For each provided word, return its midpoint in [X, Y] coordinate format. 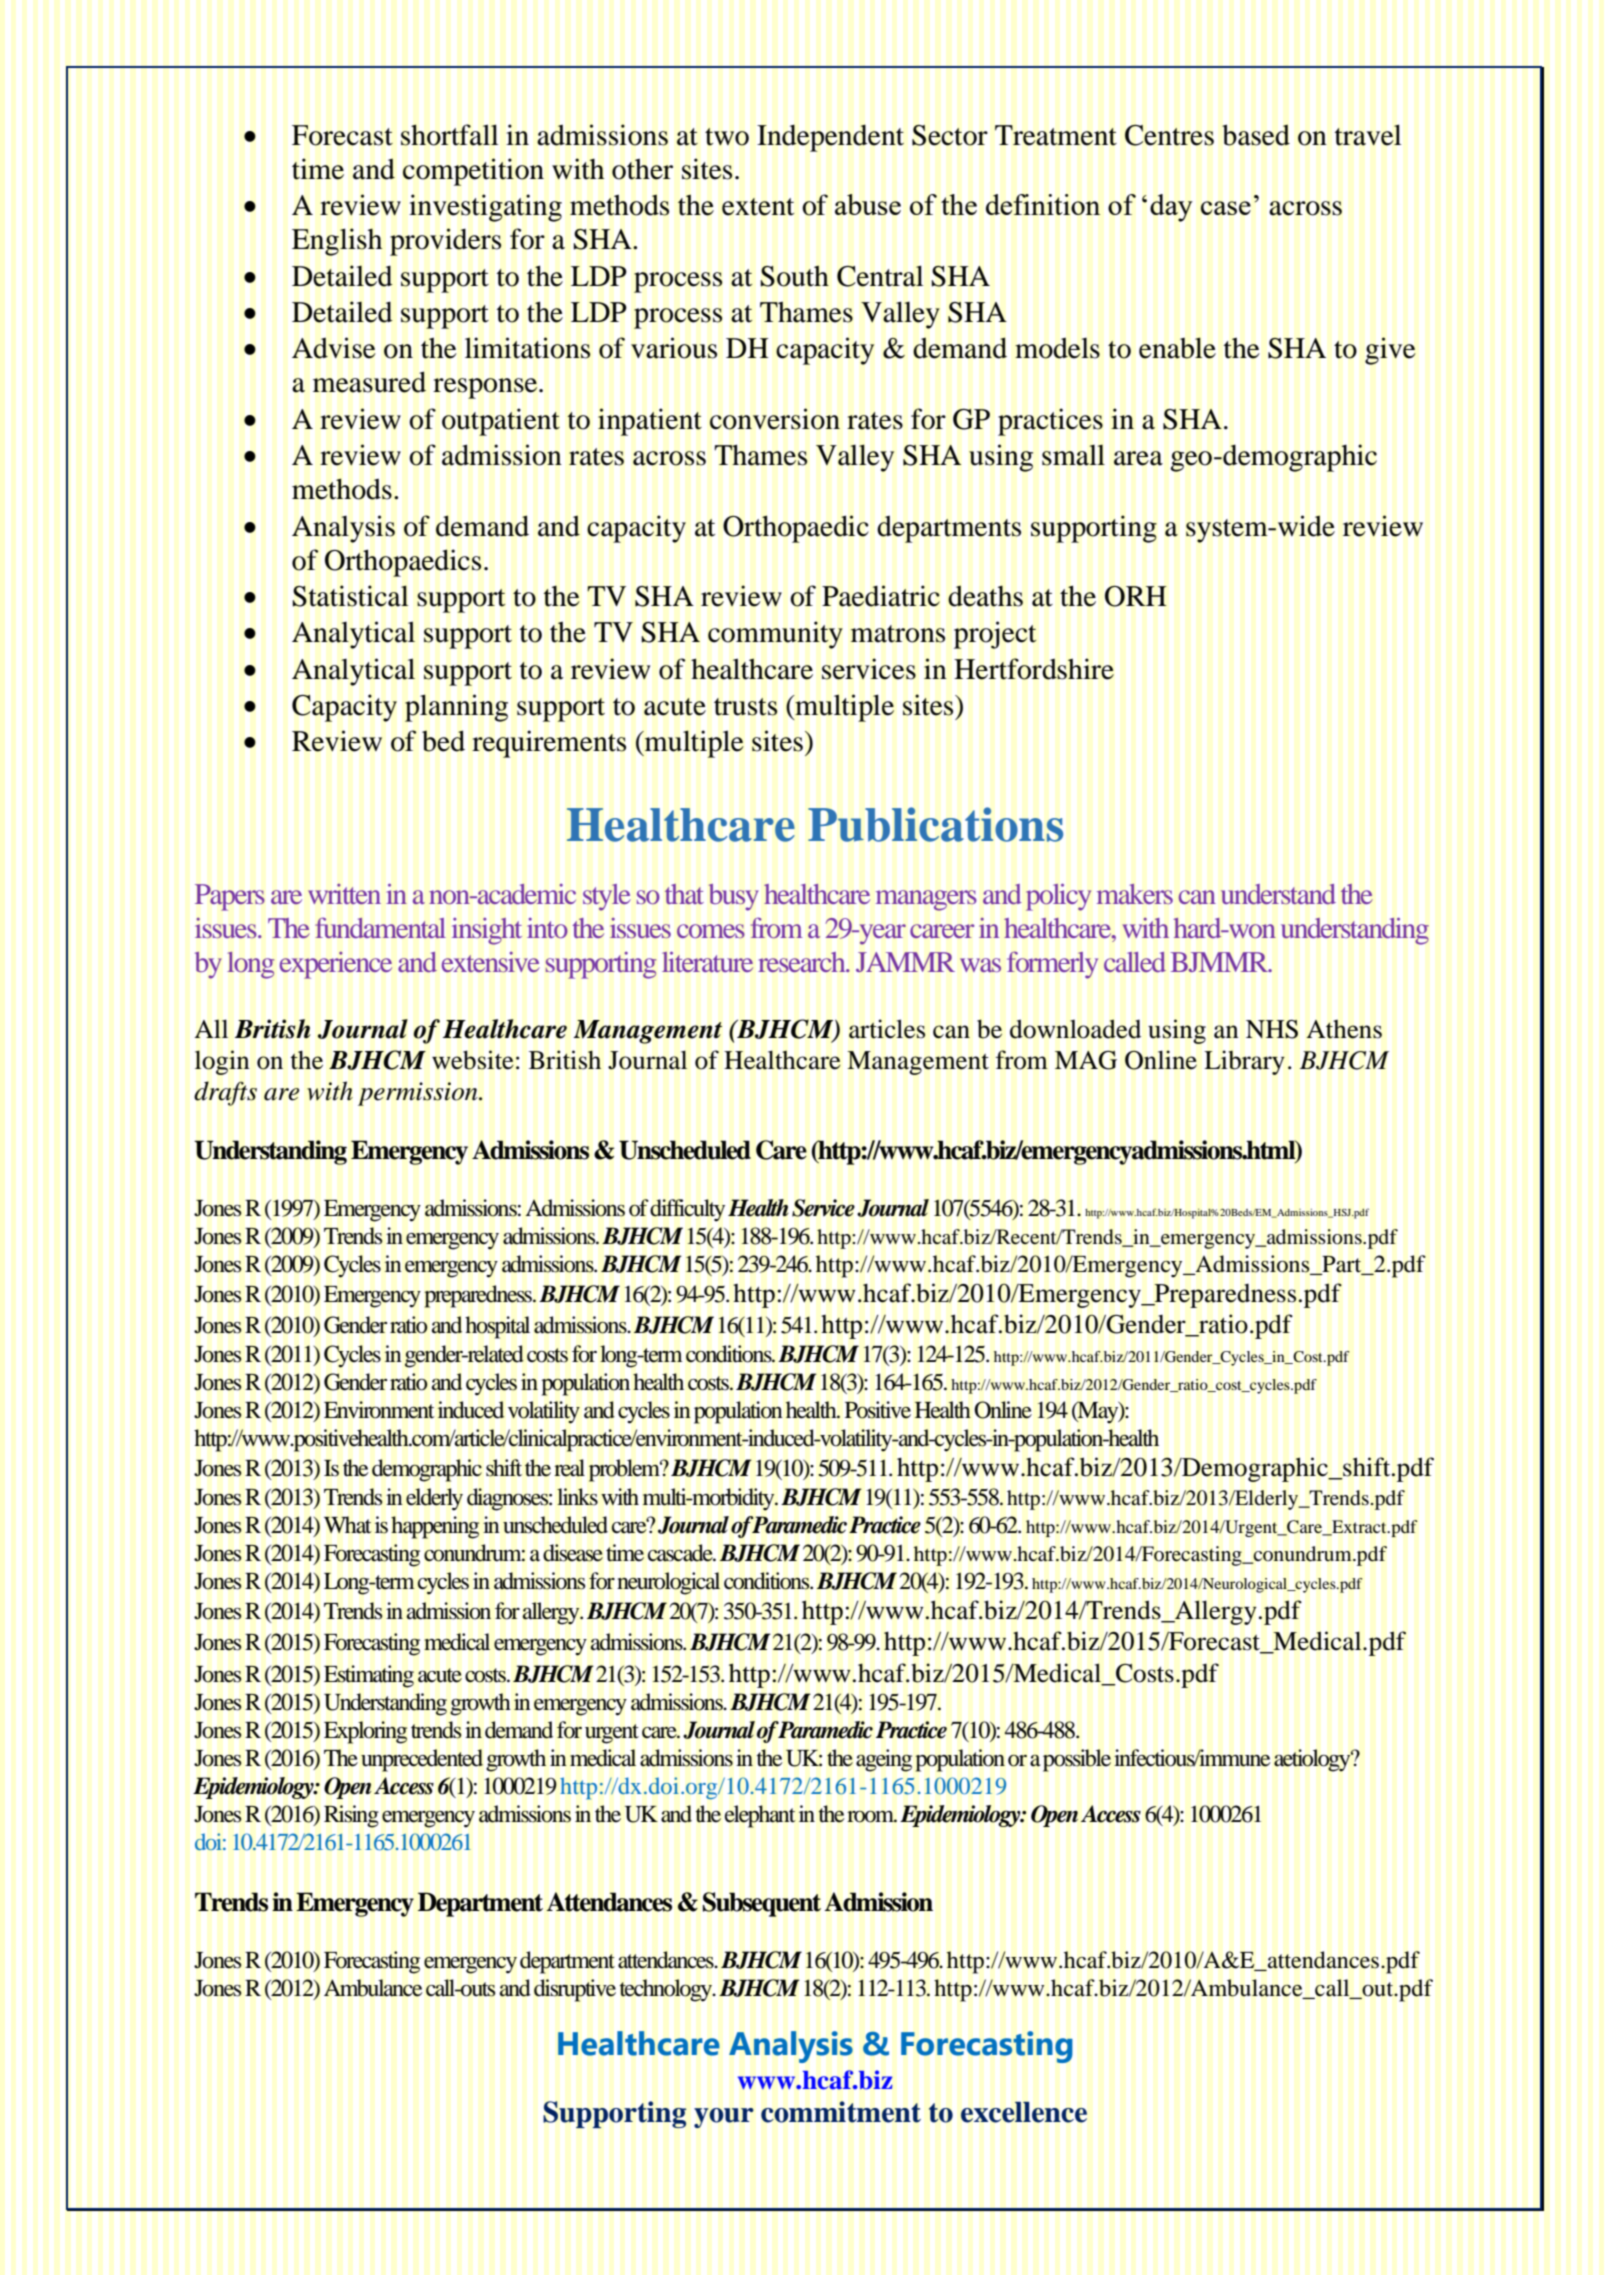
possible [1077, 1760]
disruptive [575, 1990]
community [775, 635]
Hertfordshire [1034, 669]
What [348, 1525]
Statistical [350, 596]
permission [419, 1094]
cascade [681, 1553]
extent [758, 207]
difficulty [687, 1210]
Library [1244, 1062]
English [337, 242]
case [1225, 208]
